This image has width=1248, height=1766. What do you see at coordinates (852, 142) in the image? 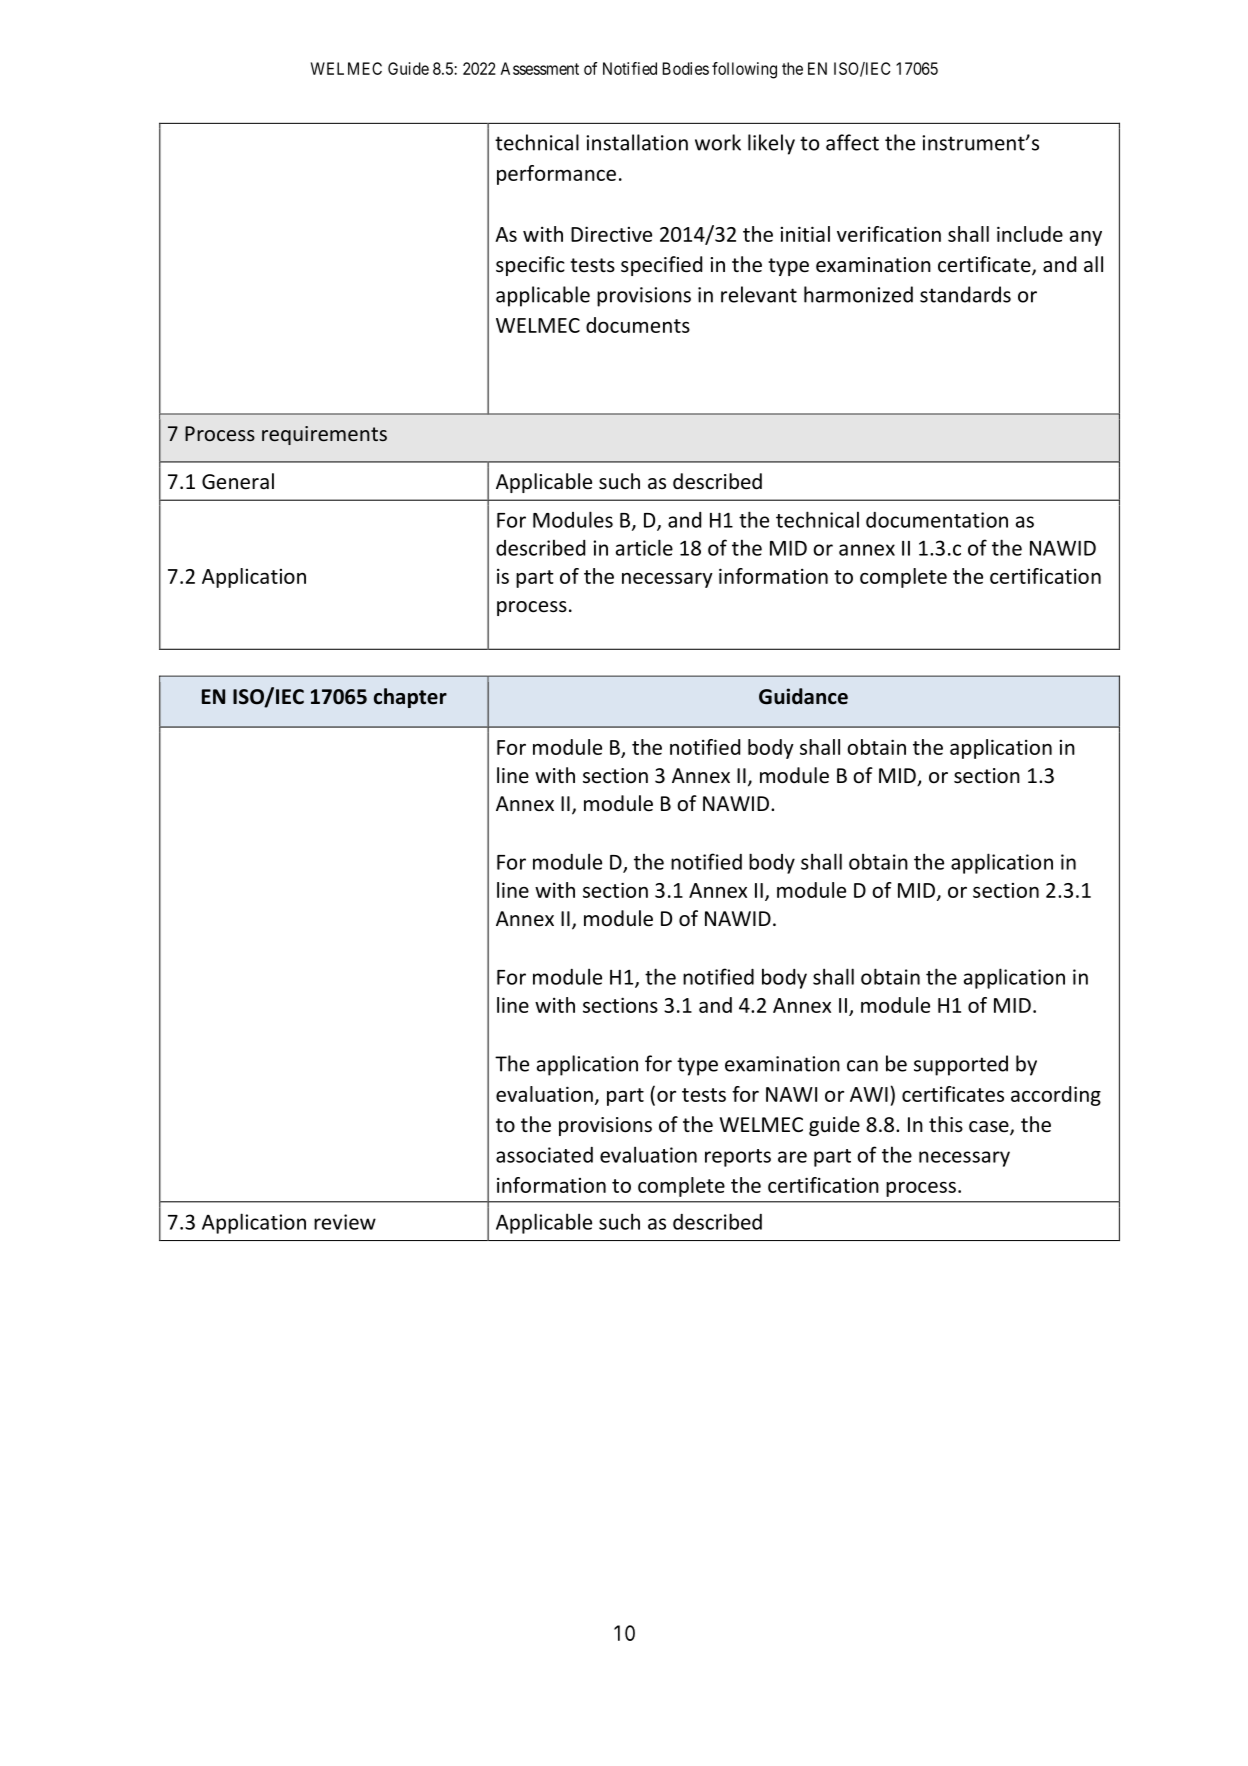
I see `affect` at bounding box center [852, 142].
